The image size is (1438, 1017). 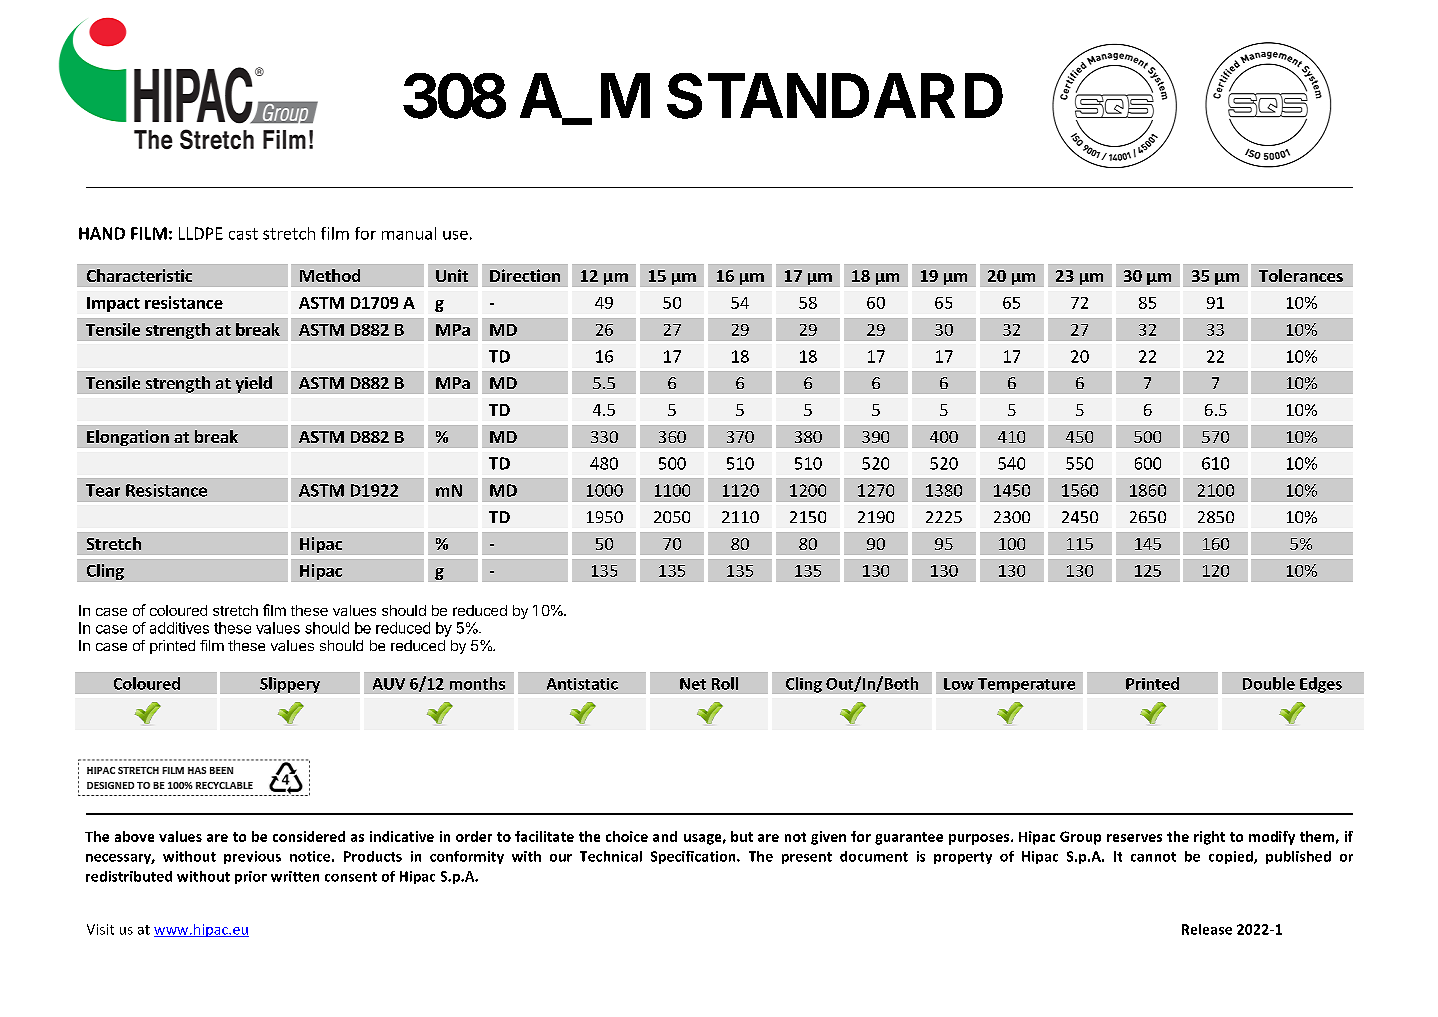 What do you see at coordinates (725, 683) in the document?
I see `Roll` at bounding box center [725, 683].
